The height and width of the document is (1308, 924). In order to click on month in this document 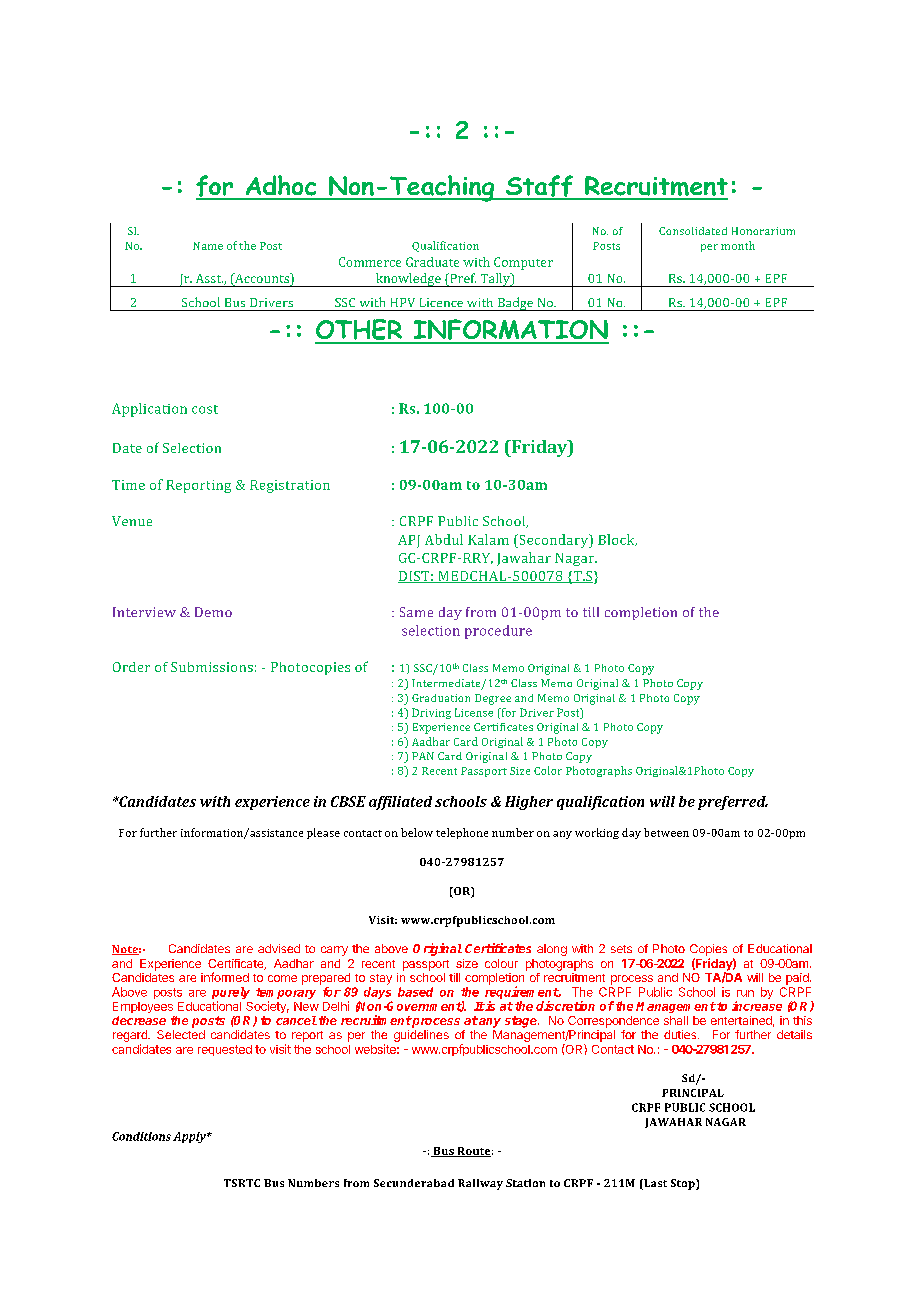, I will do `click(738, 245)`.
